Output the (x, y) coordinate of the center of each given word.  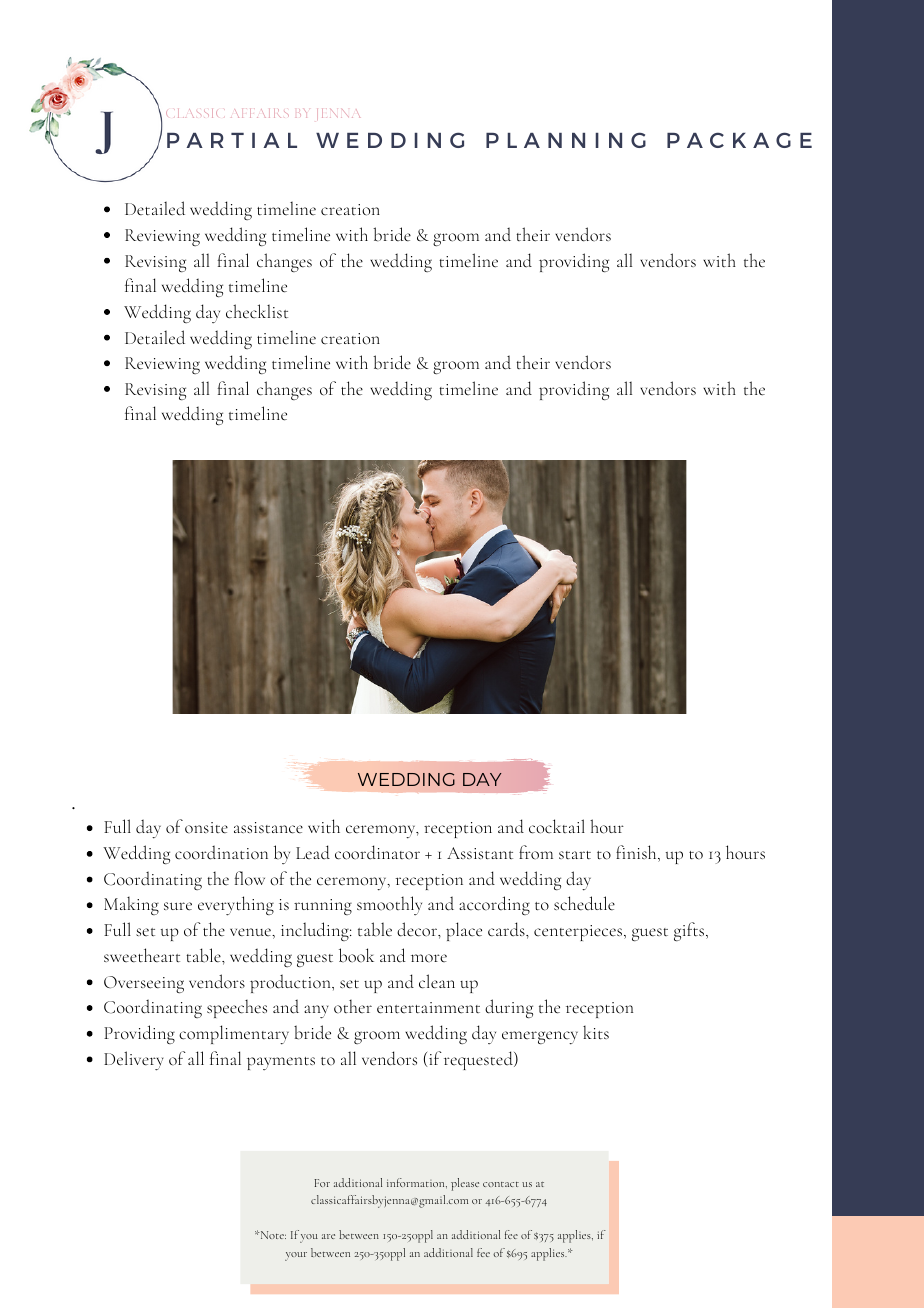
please (465, 1184)
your (296, 1256)
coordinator (377, 852)
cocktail (557, 826)
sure (178, 906)
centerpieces (578, 933)
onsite (206, 828)
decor (418, 929)
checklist (257, 311)
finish (637, 853)
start (575, 855)
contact (501, 1184)
